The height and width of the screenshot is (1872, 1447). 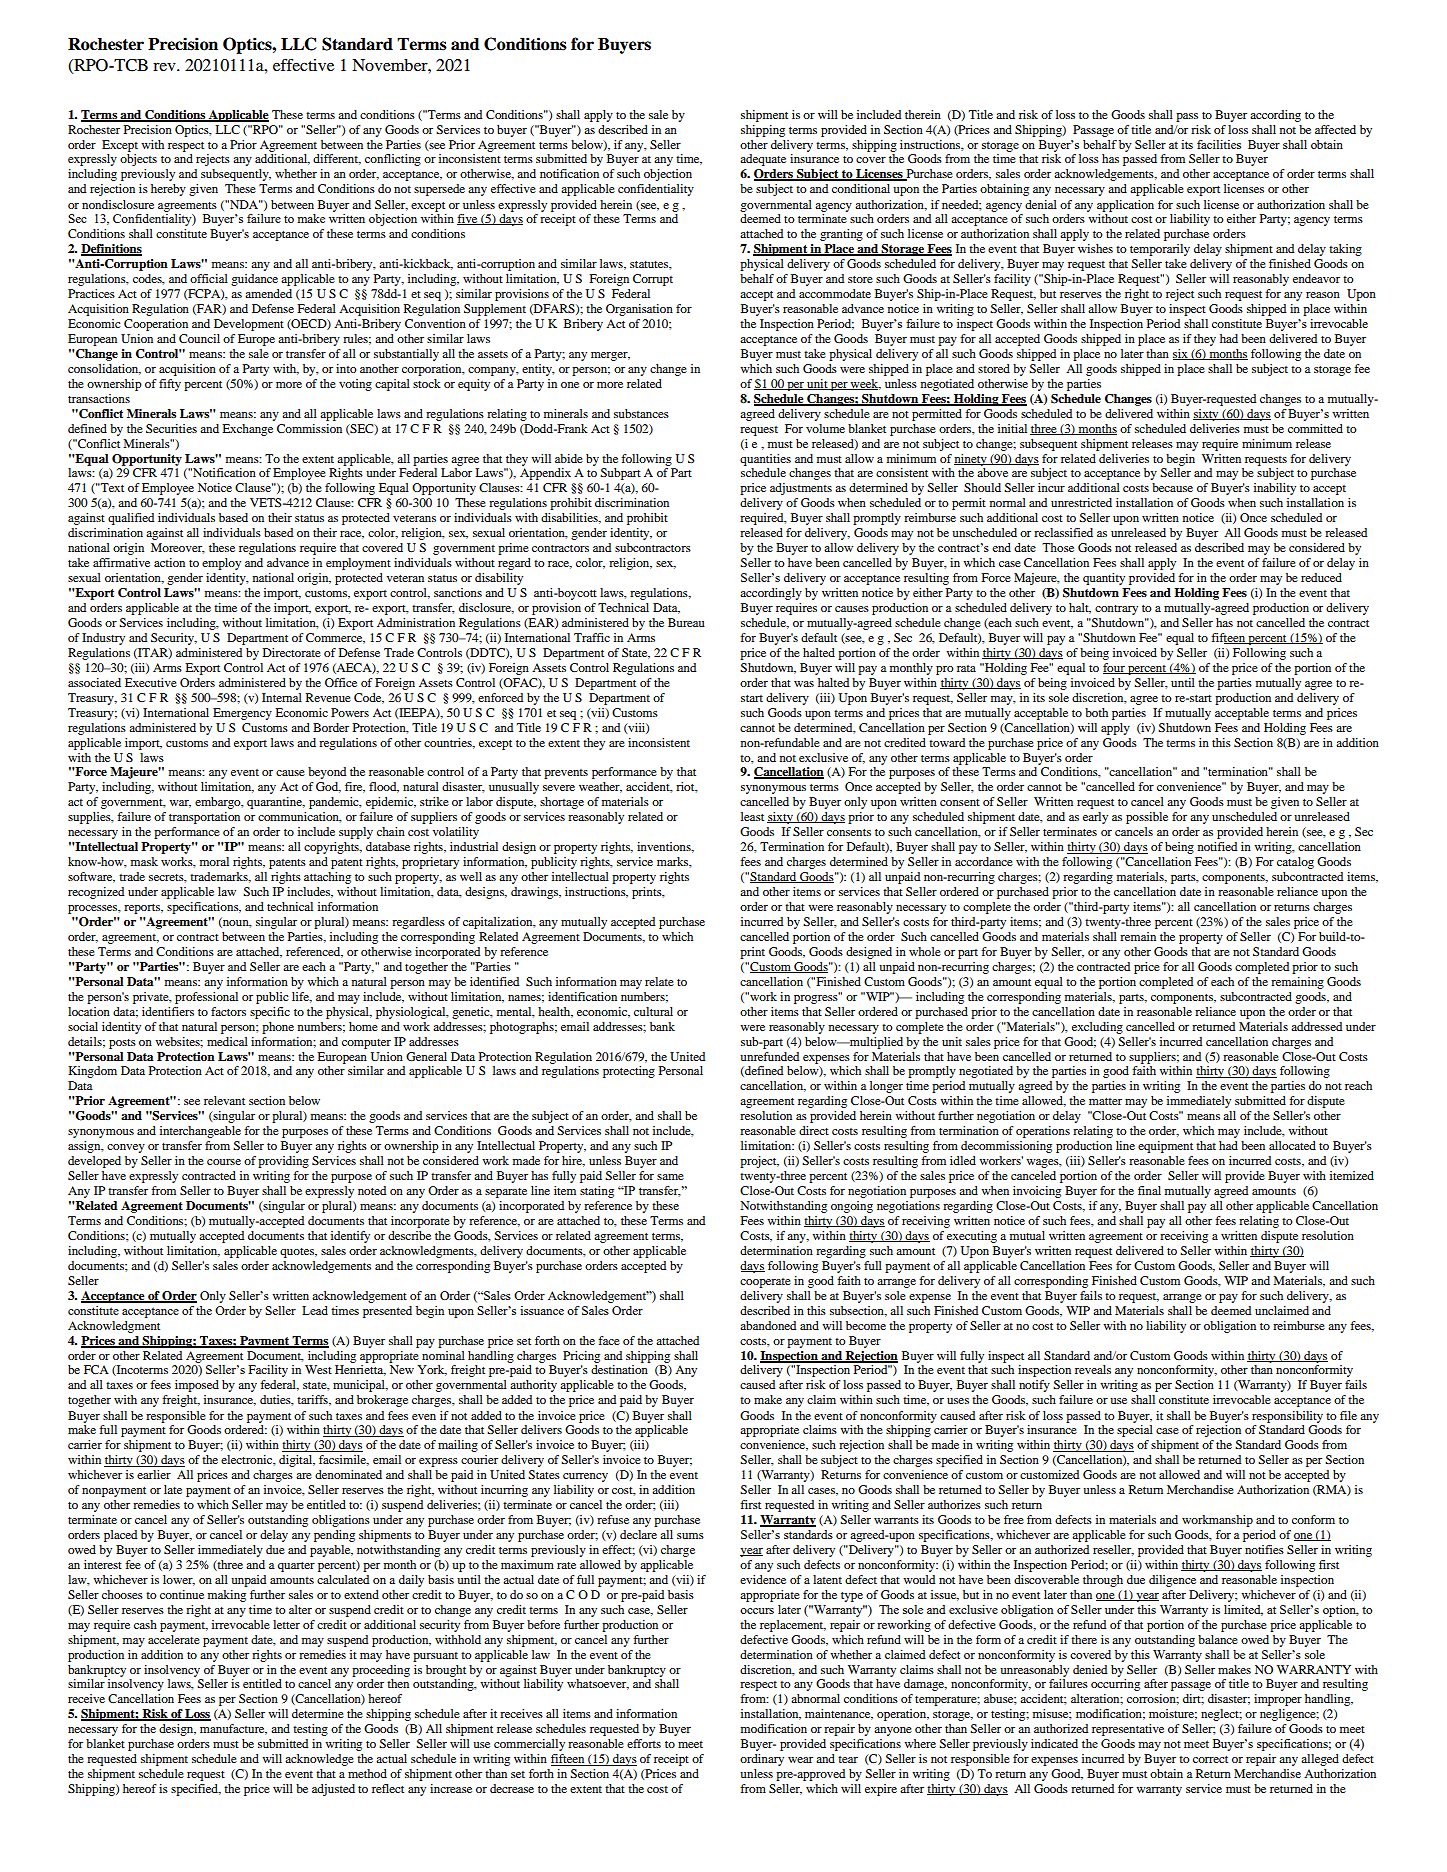 I want to click on four, so click(x=1115, y=668).
